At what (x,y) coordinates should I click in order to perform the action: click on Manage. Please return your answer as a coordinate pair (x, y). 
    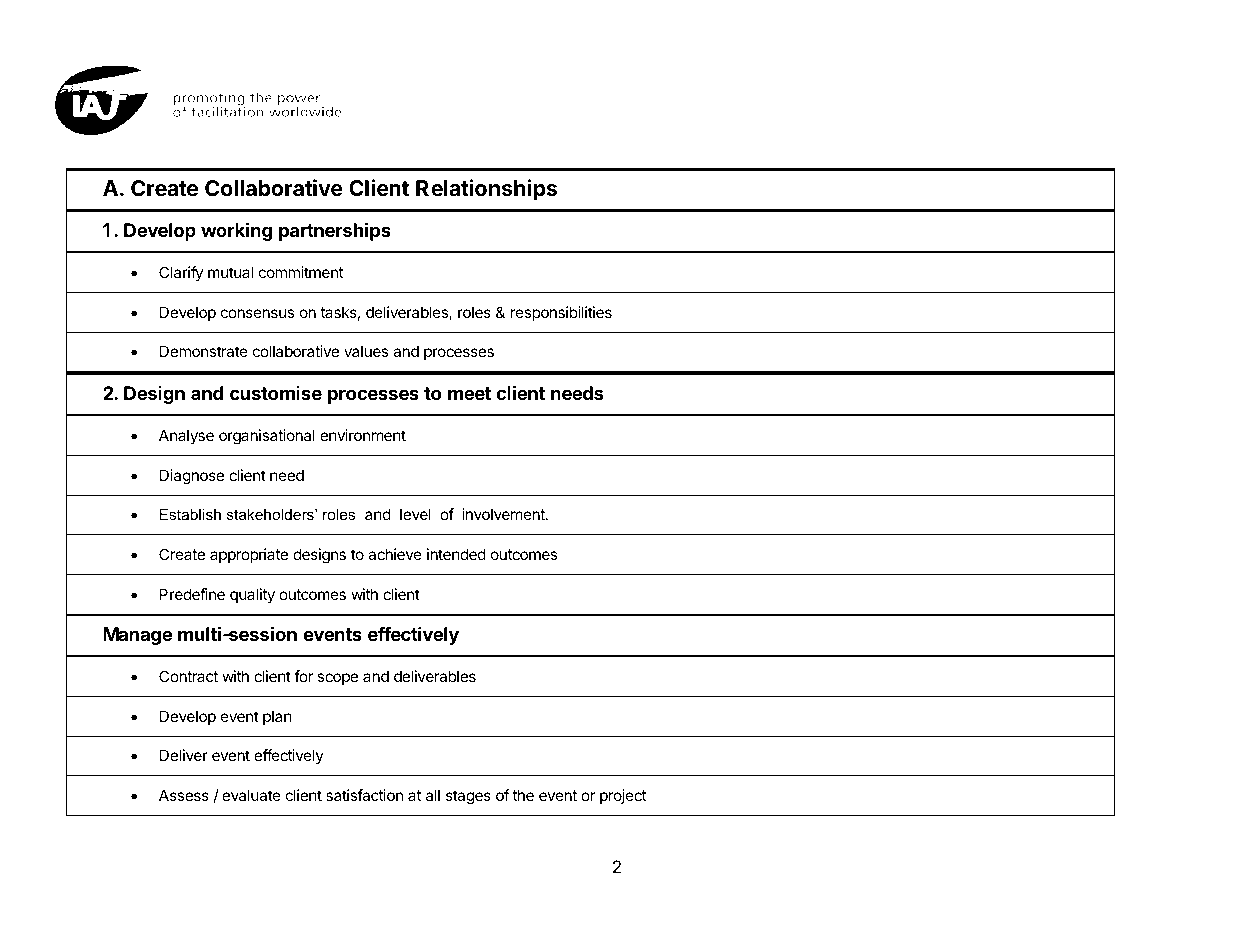
    Looking at the image, I should click on (137, 636).
